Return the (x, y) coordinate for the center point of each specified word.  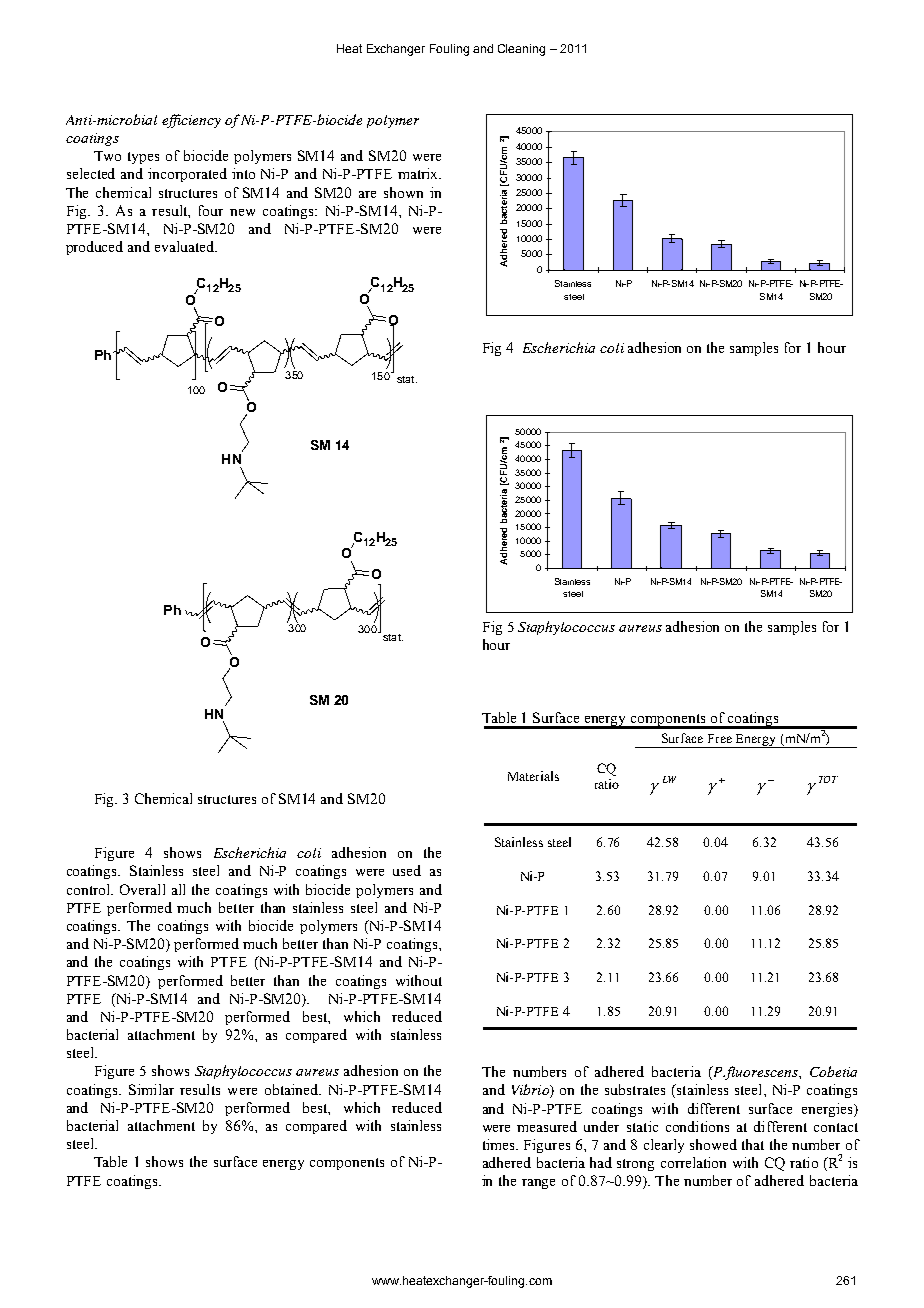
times (500, 1144)
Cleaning (521, 50)
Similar (151, 1089)
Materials (533, 776)
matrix (419, 173)
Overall (142, 889)
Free (720, 738)
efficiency (191, 121)
